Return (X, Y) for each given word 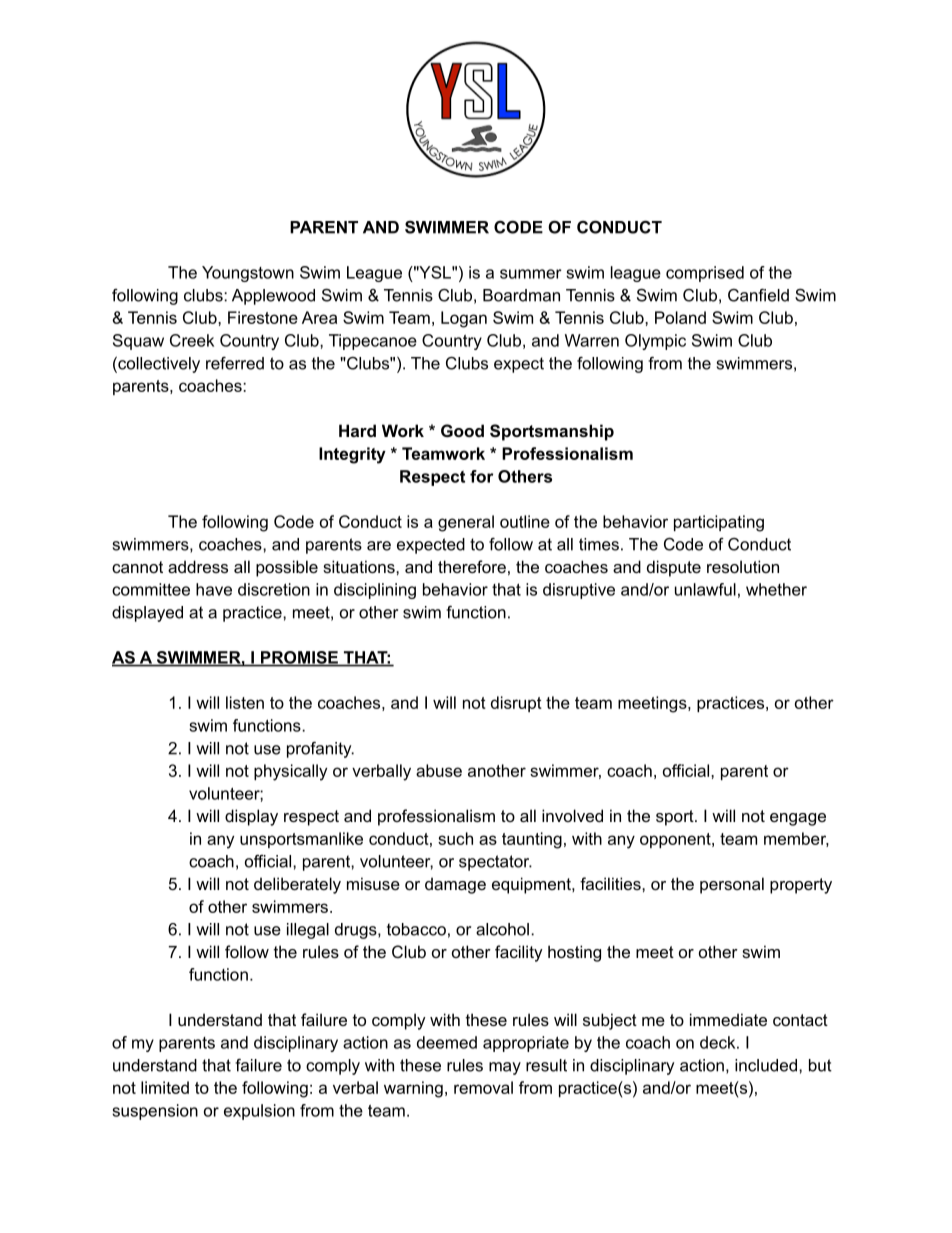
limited (165, 1087)
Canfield (758, 295)
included (766, 1065)
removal (483, 1087)
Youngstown (248, 274)
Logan (464, 319)
